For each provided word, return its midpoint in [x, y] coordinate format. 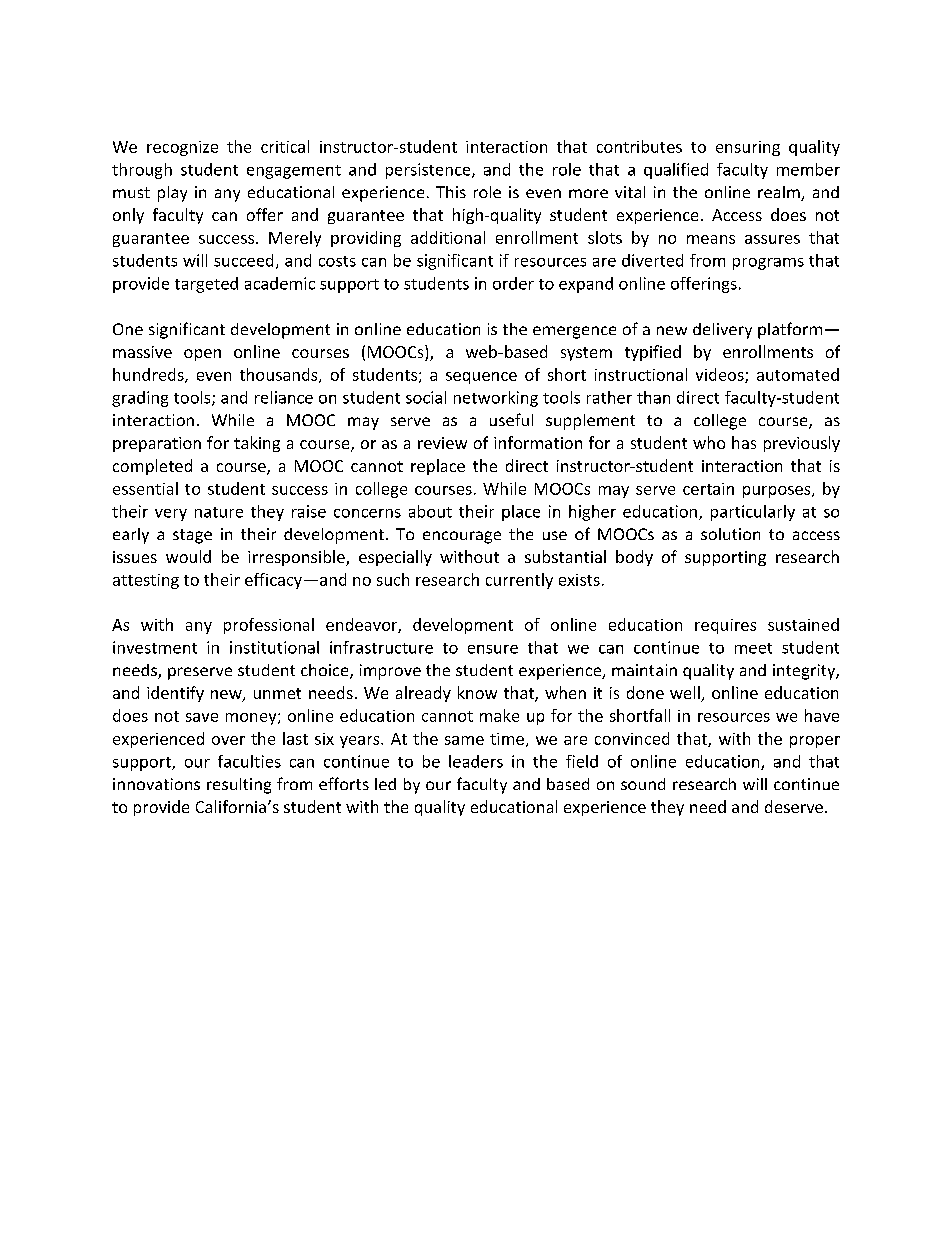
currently [519, 581]
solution [730, 534]
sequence [481, 378]
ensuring [748, 148]
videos [721, 375]
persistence [429, 171]
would [188, 556]
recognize [182, 148]
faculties [249, 761]
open [202, 355]
